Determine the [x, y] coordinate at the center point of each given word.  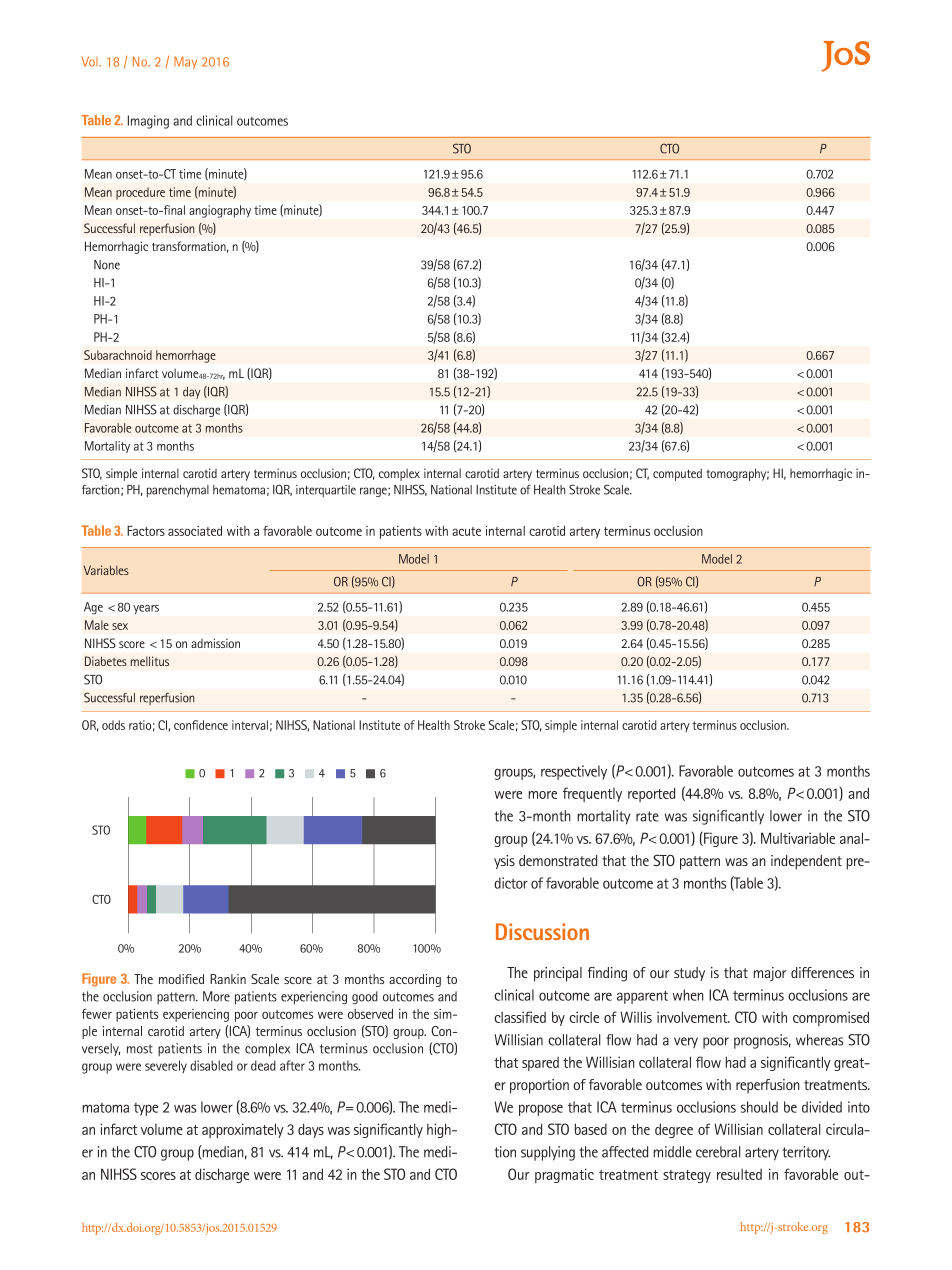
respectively [574, 772]
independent [806, 862]
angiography [220, 211]
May [185, 62]
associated [195, 531]
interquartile [326, 491]
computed [677, 474]
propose [541, 1110]
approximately [243, 1130]
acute [466, 531]
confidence [201, 725]
